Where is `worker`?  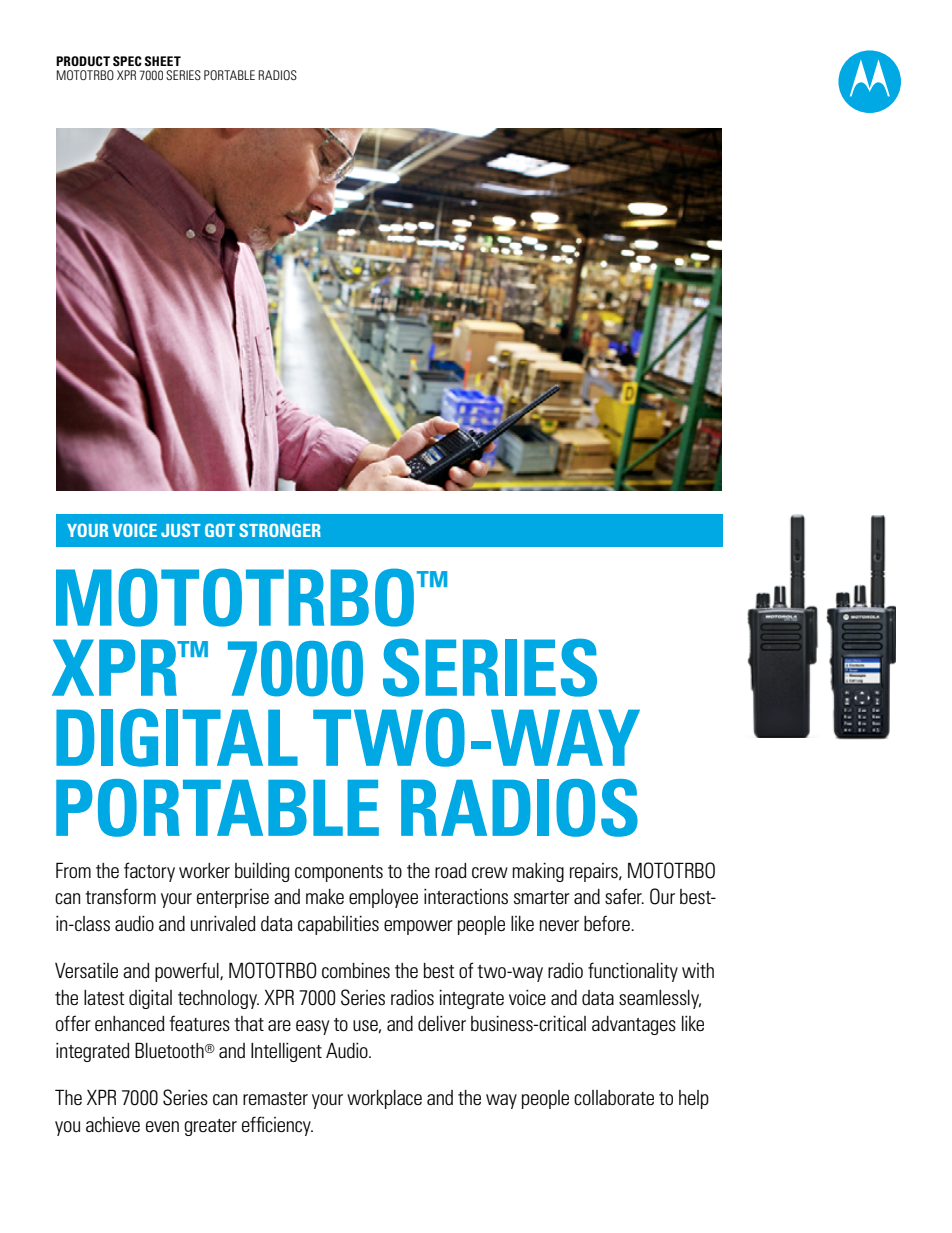 worker is located at coordinates (204, 871).
